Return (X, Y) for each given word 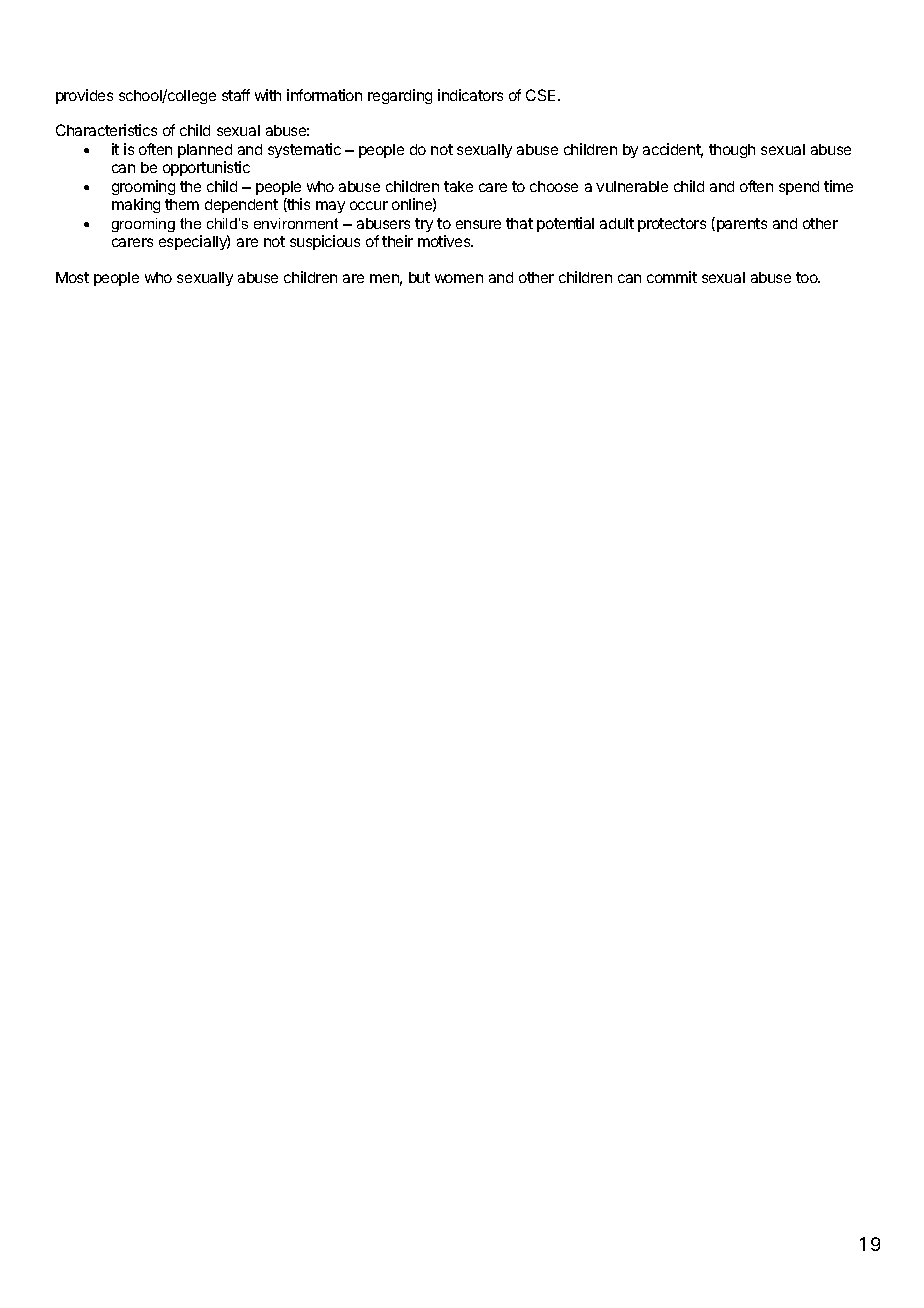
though (732, 151)
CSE (542, 95)
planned (205, 153)
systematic (304, 150)
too (808, 277)
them (182, 204)
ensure (478, 224)
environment (296, 223)
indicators (470, 95)
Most (72, 277)
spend (799, 188)
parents (742, 225)
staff (236, 95)
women (459, 278)
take (458, 186)
